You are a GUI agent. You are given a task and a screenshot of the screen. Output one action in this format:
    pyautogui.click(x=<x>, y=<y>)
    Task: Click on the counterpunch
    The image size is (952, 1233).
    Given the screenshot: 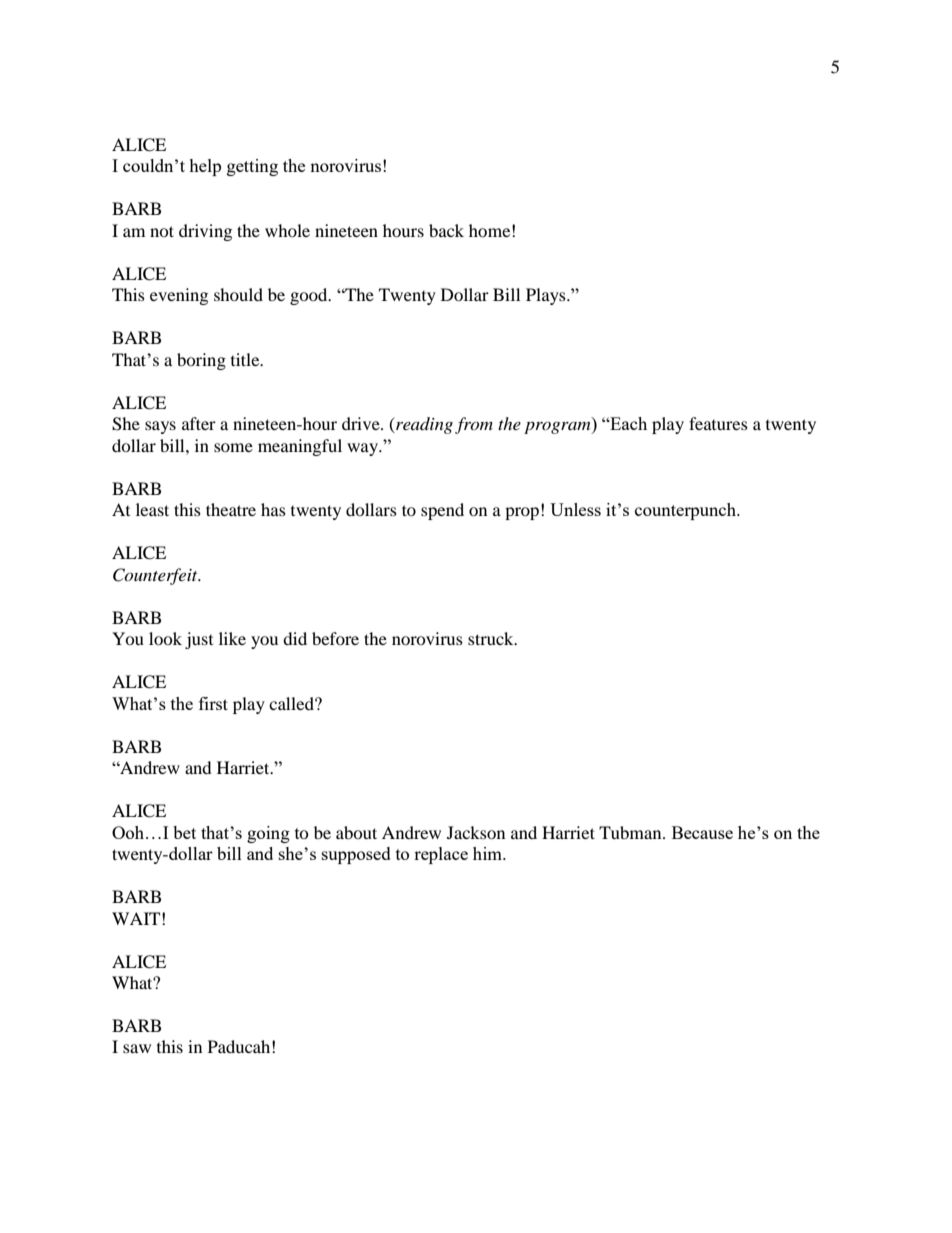 What is the action you would take?
    pyautogui.click(x=686, y=511)
